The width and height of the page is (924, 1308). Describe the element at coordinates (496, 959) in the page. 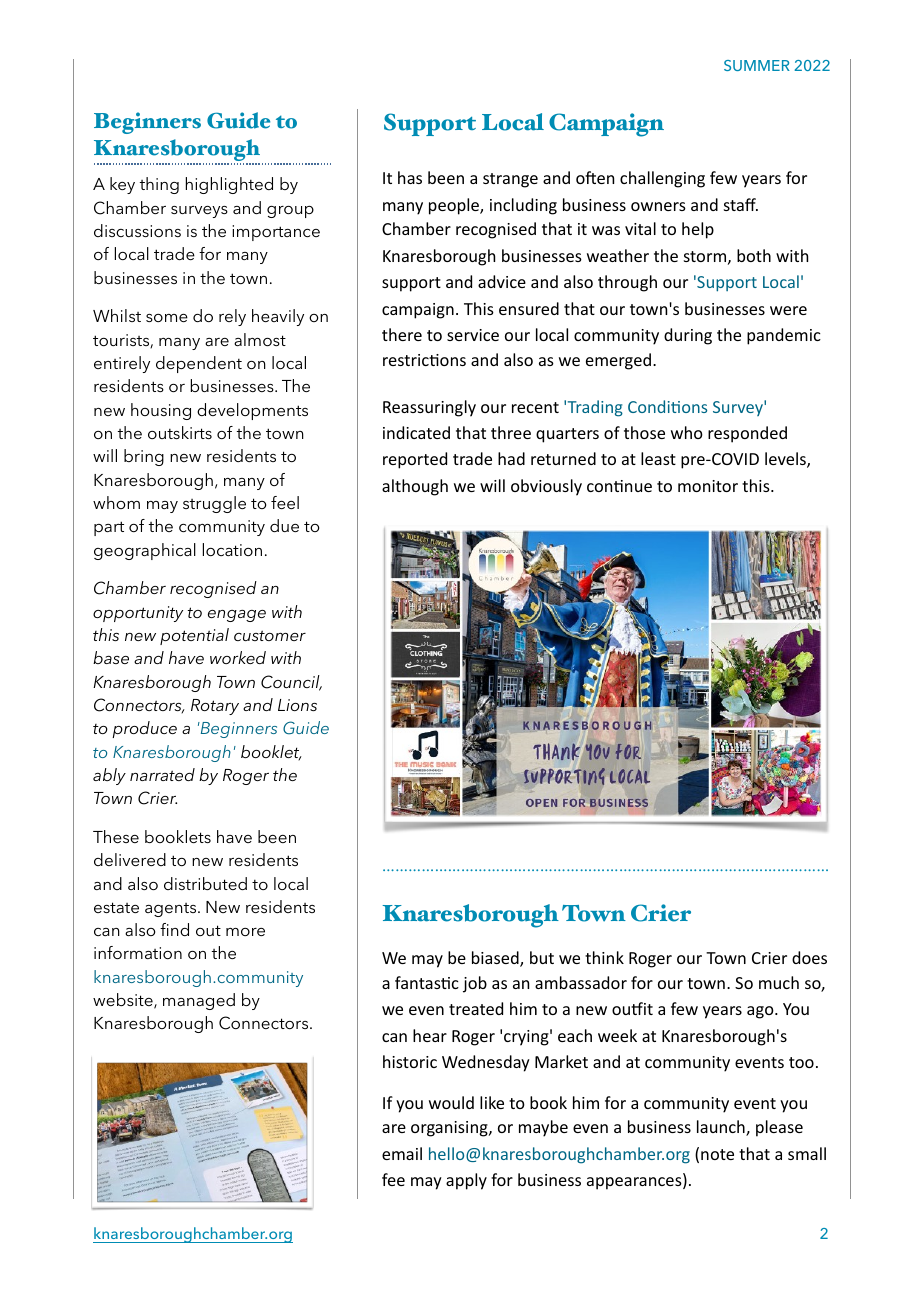

I see `biased` at that location.
